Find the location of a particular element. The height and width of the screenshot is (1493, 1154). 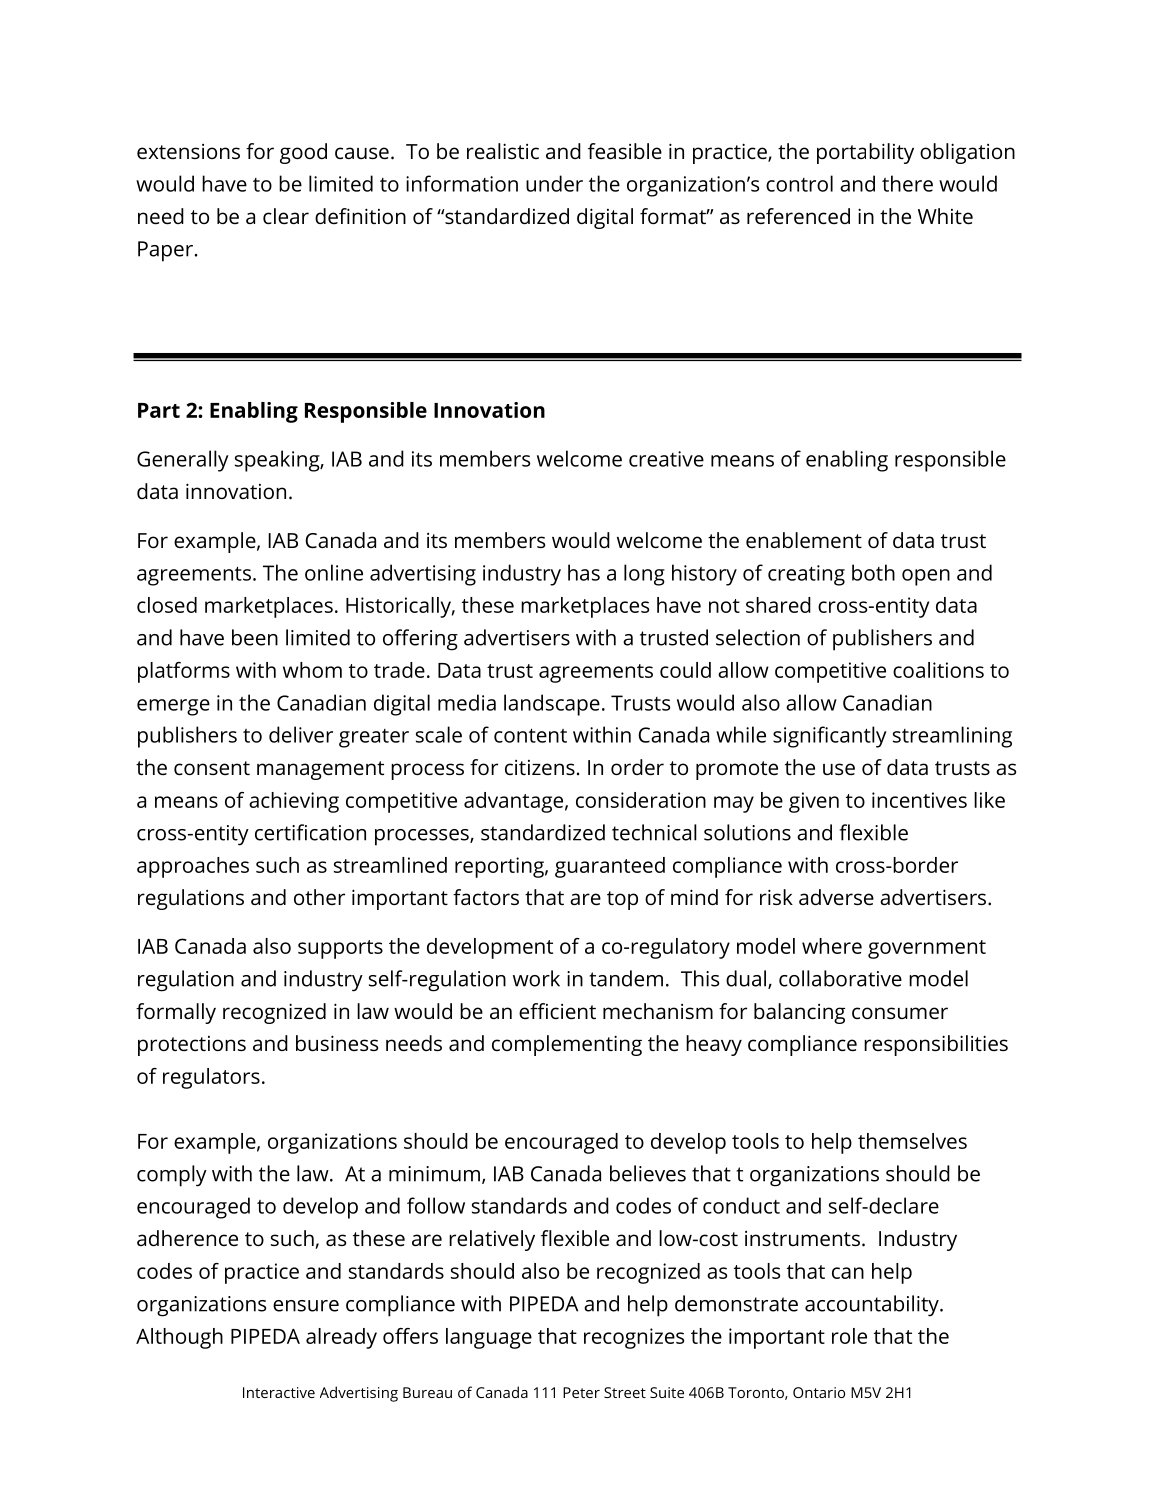

Interactive is located at coordinates (279, 1392).
